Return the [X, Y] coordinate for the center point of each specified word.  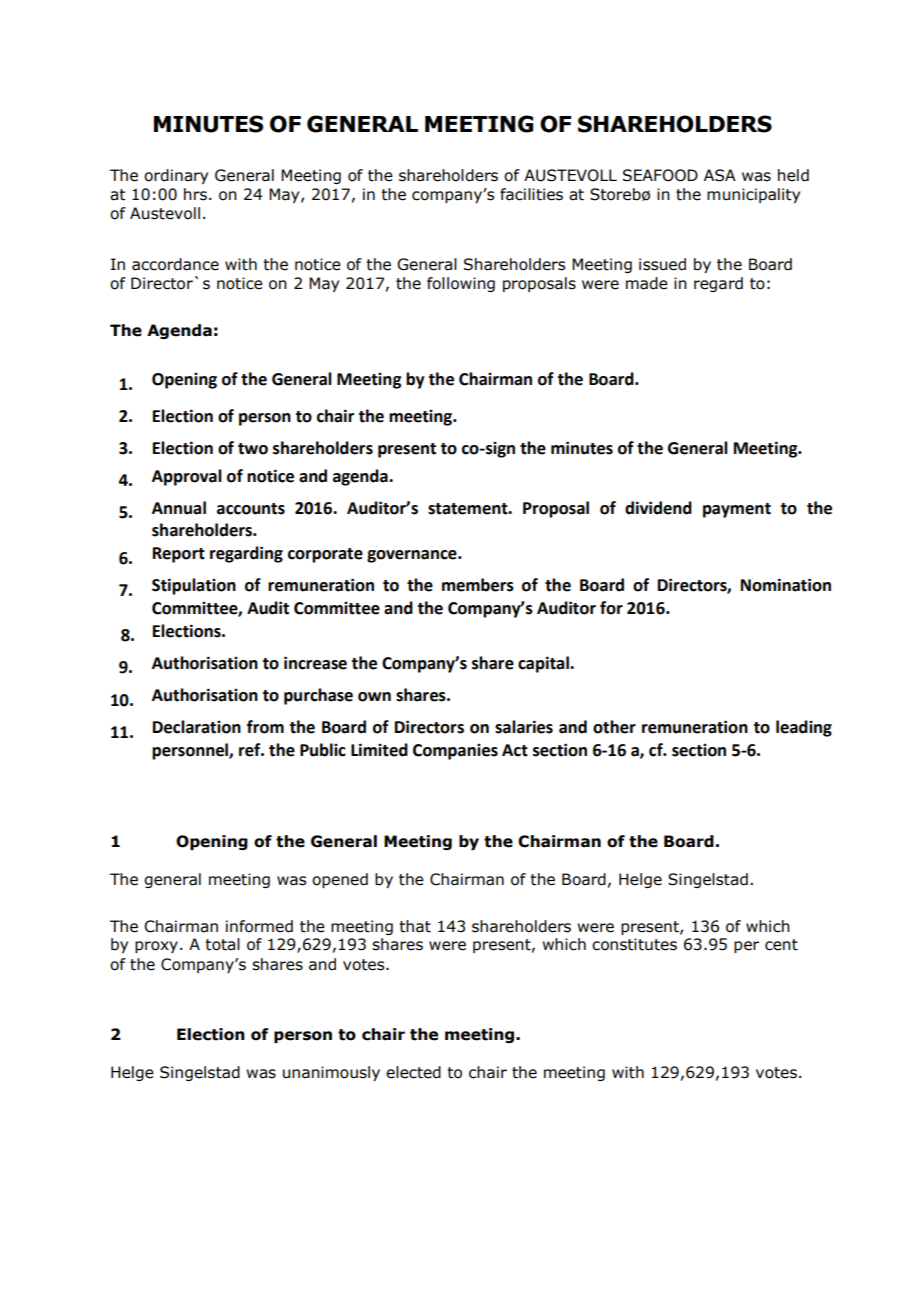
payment [737, 510]
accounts [251, 509]
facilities [531, 194]
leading [804, 728]
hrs [195, 194]
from [265, 727]
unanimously [331, 1073]
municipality [753, 195]
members [478, 585]
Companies [455, 752]
